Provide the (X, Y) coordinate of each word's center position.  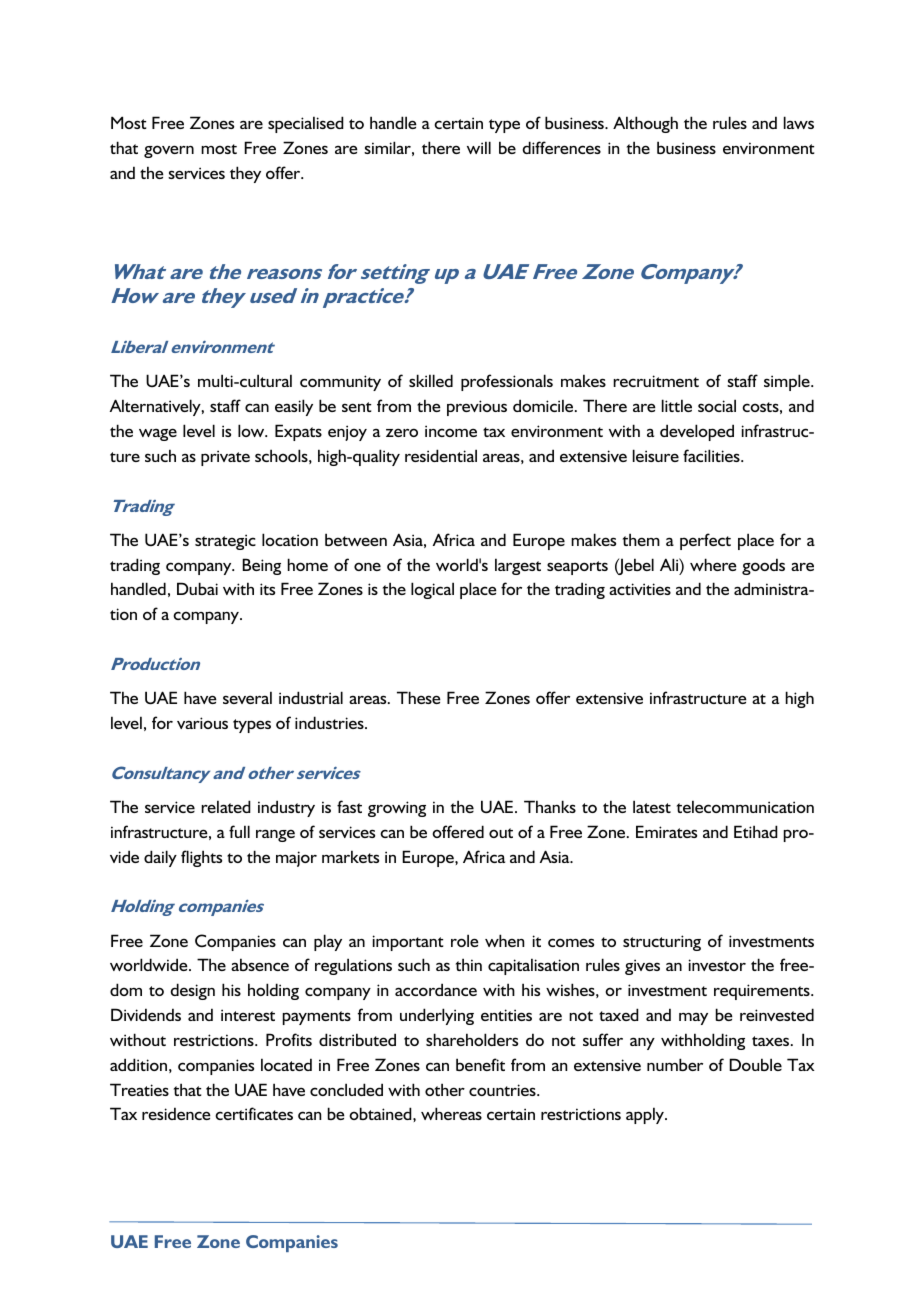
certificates (254, 1113)
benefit (480, 1064)
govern (169, 151)
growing (397, 809)
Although (645, 124)
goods (763, 566)
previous (477, 408)
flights (201, 858)
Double (755, 1064)
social (717, 405)
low (252, 430)
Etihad (756, 831)
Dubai (197, 588)
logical (432, 590)
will (479, 147)
